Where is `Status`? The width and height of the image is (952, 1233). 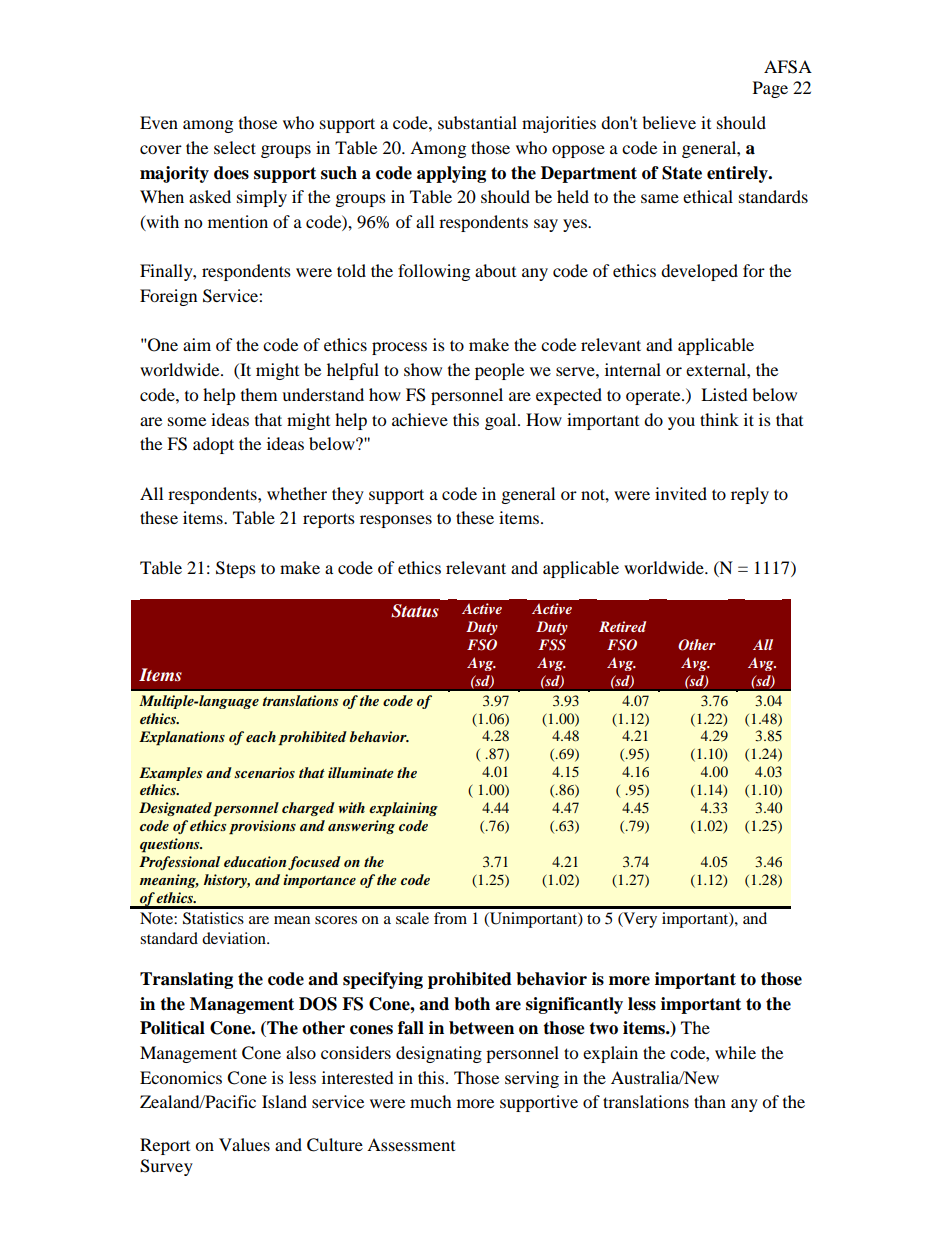
Status is located at coordinates (415, 611).
